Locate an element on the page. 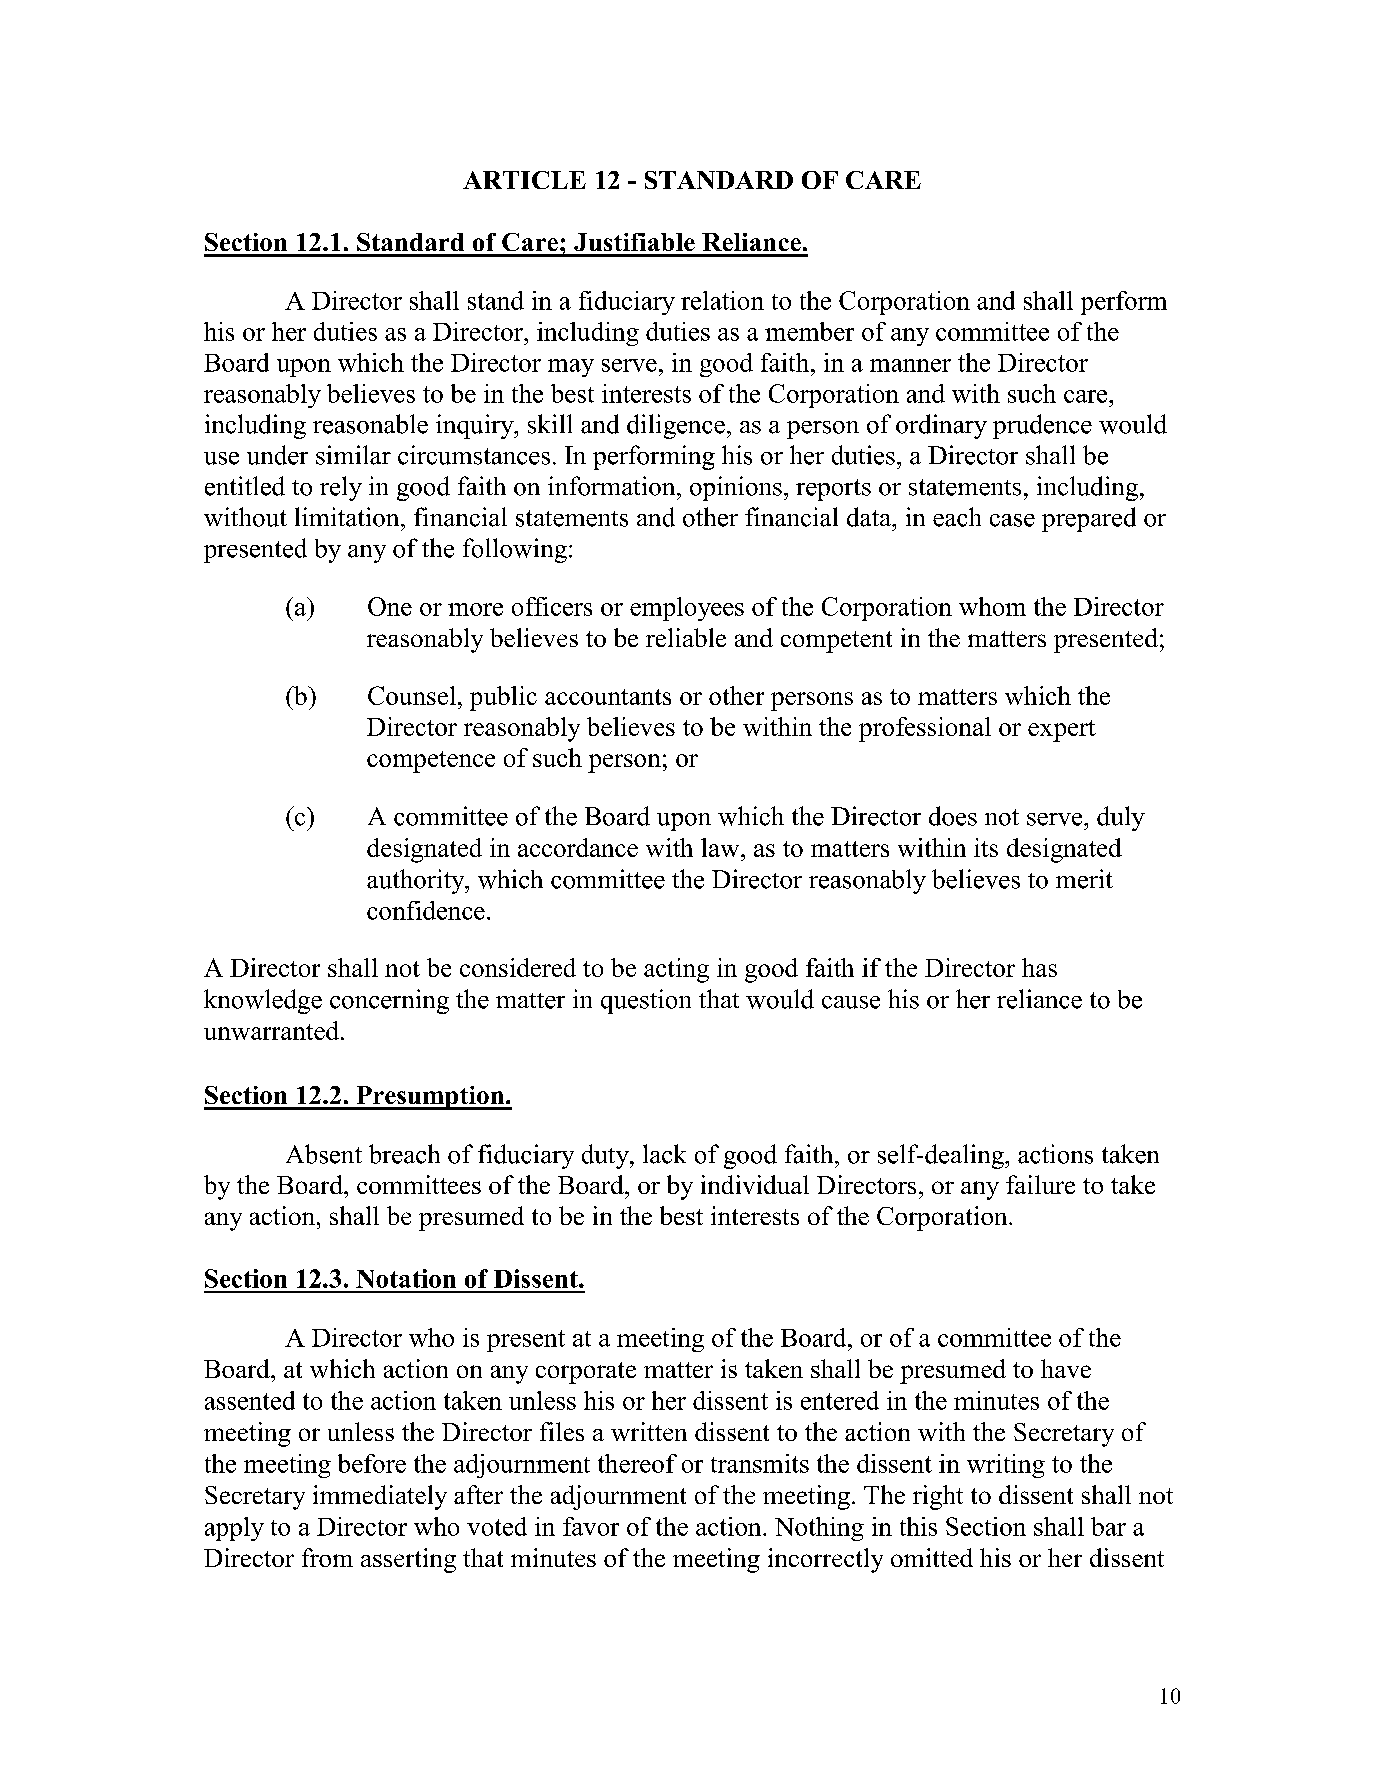 Image resolution: width=1385 pixels, height=1792 pixels. lack is located at coordinates (664, 1154).
